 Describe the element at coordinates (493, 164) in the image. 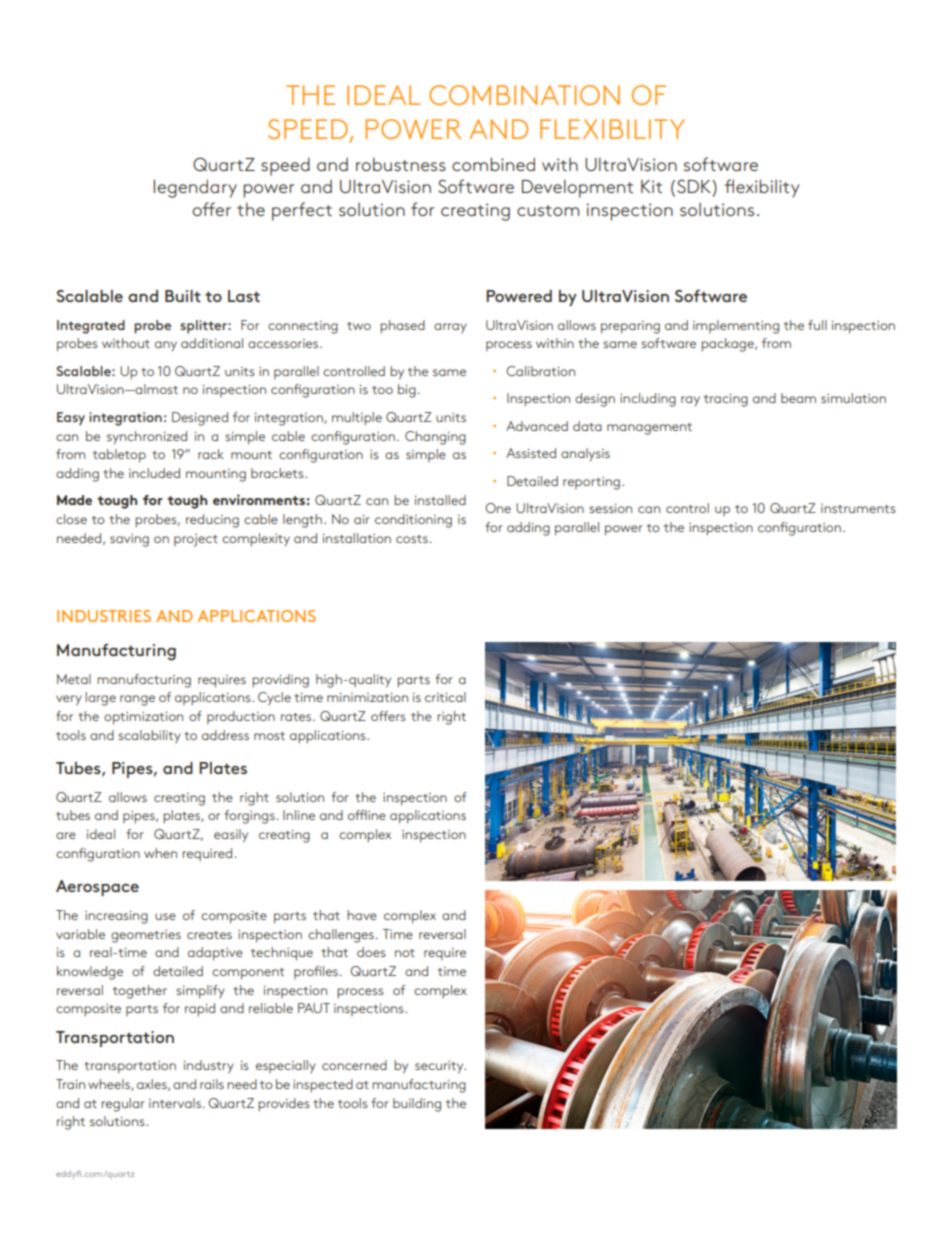

I see `combined` at that location.
